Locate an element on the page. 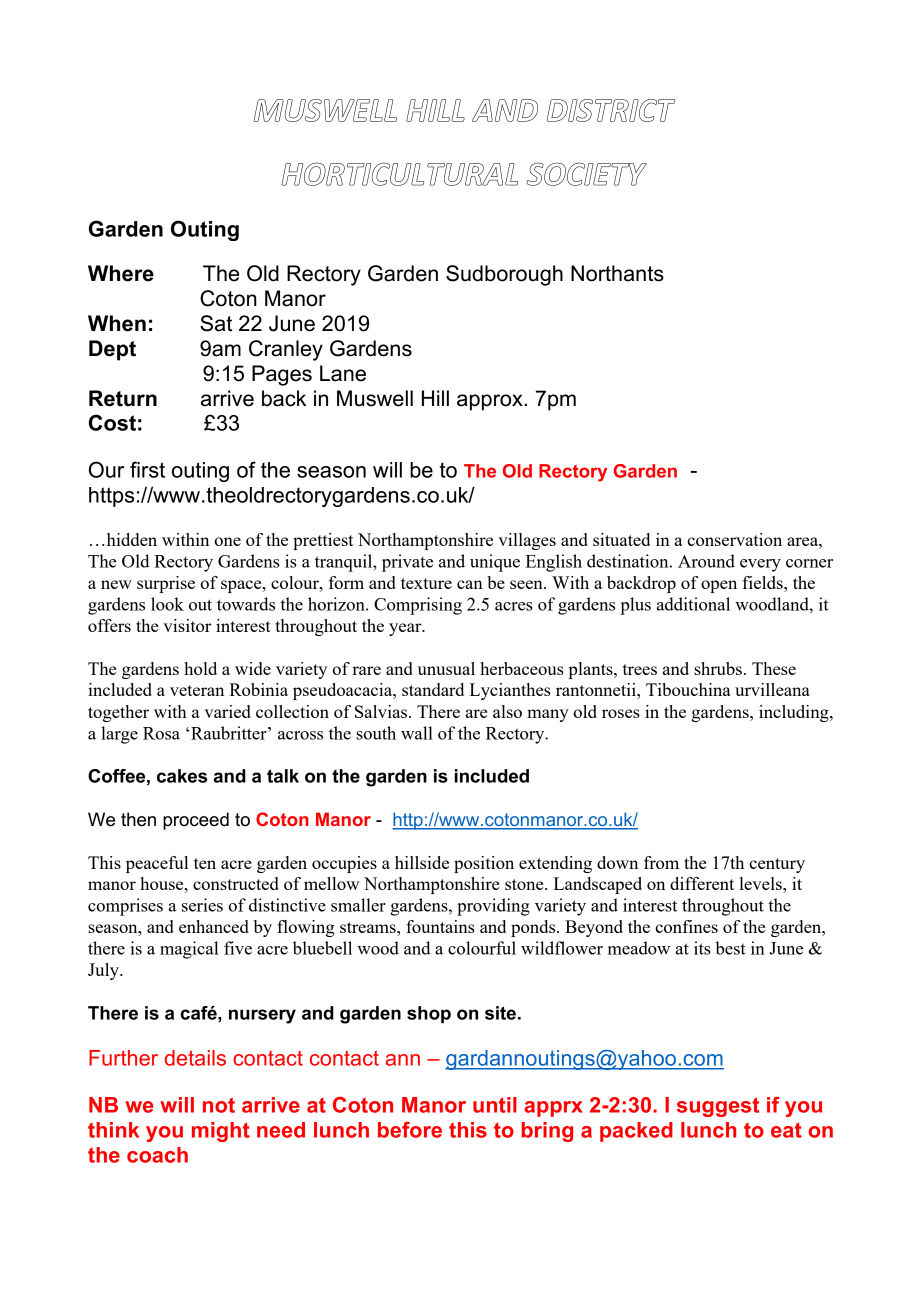 The image size is (924, 1308). conservation is located at coordinates (734, 539).
